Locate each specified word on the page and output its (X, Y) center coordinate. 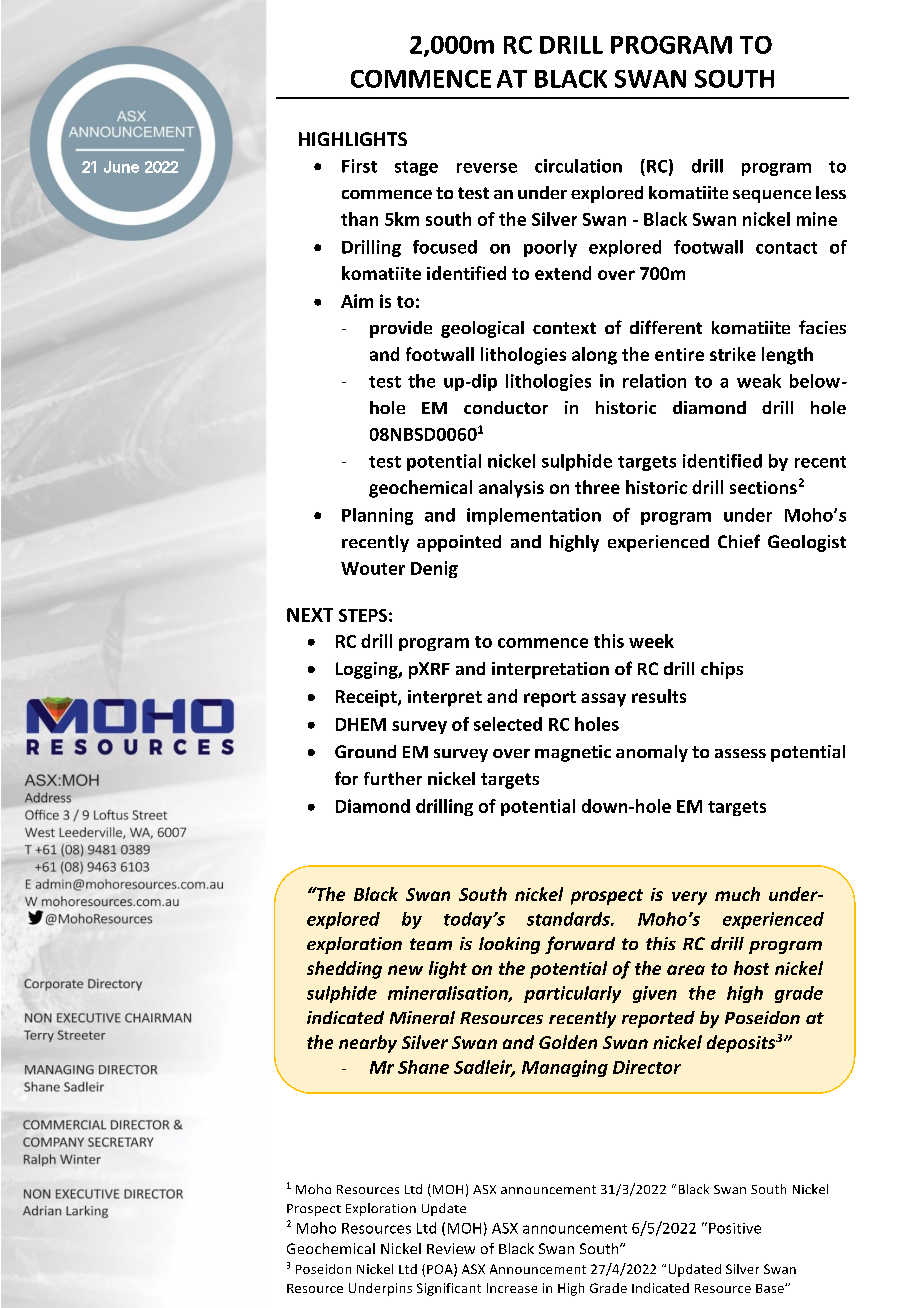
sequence (772, 196)
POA (441, 1270)
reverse (487, 168)
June (121, 167)
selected (508, 724)
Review (451, 1248)
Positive (735, 1228)
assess (740, 753)
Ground (365, 751)
